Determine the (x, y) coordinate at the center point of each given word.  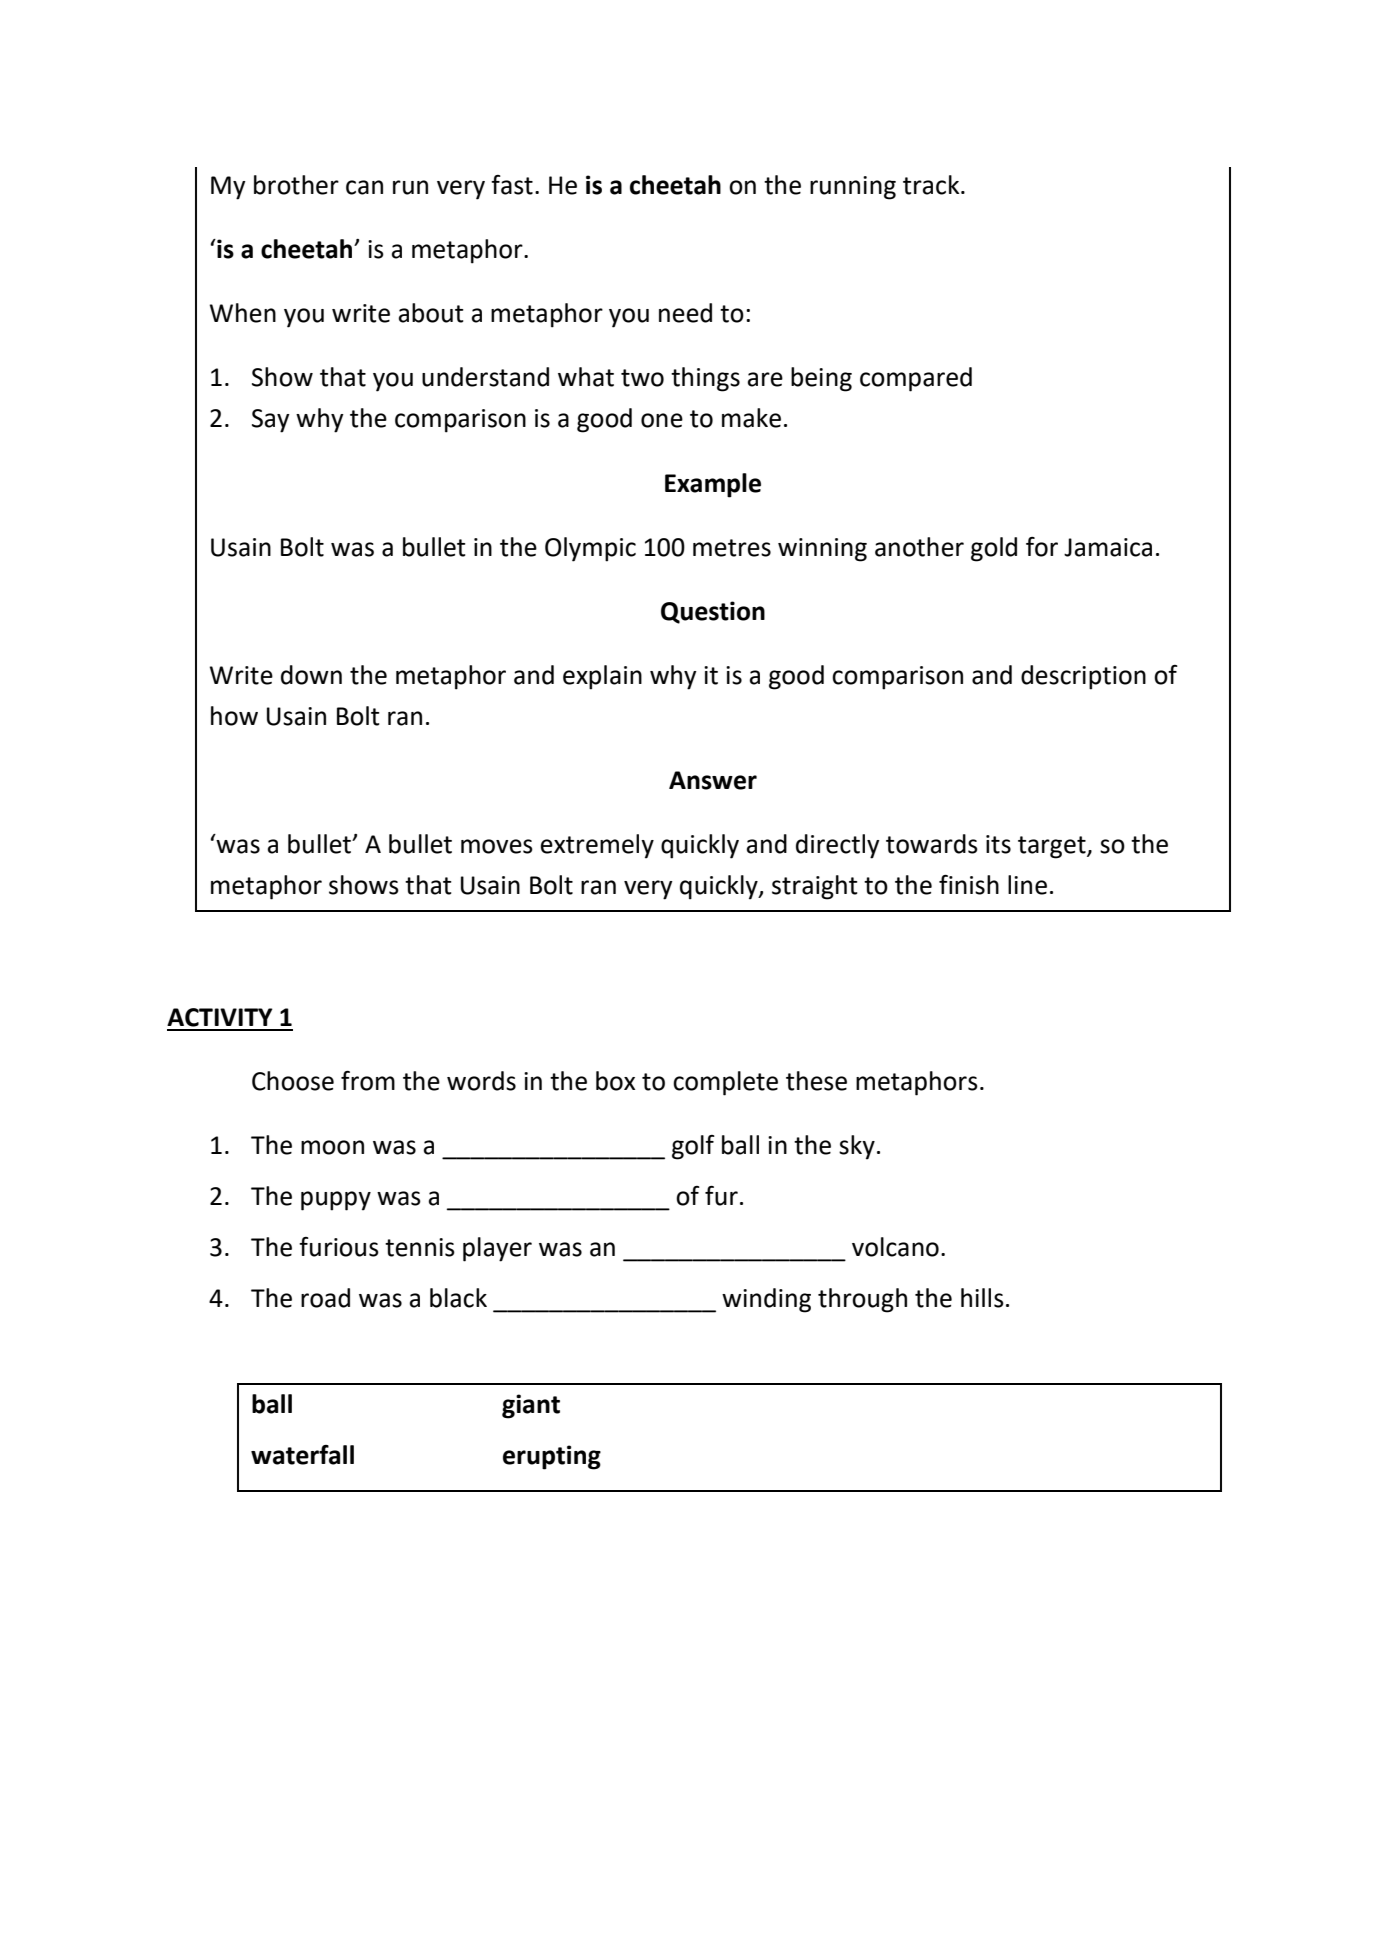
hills (982, 1298)
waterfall (302, 1455)
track (932, 185)
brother (296, 185)
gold (994, 549)
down (311, 675)
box (615, 1081)
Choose (293, 1081)
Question (713, 612)
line (1027, 885)
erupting (552, 1457)
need (685, 313)
